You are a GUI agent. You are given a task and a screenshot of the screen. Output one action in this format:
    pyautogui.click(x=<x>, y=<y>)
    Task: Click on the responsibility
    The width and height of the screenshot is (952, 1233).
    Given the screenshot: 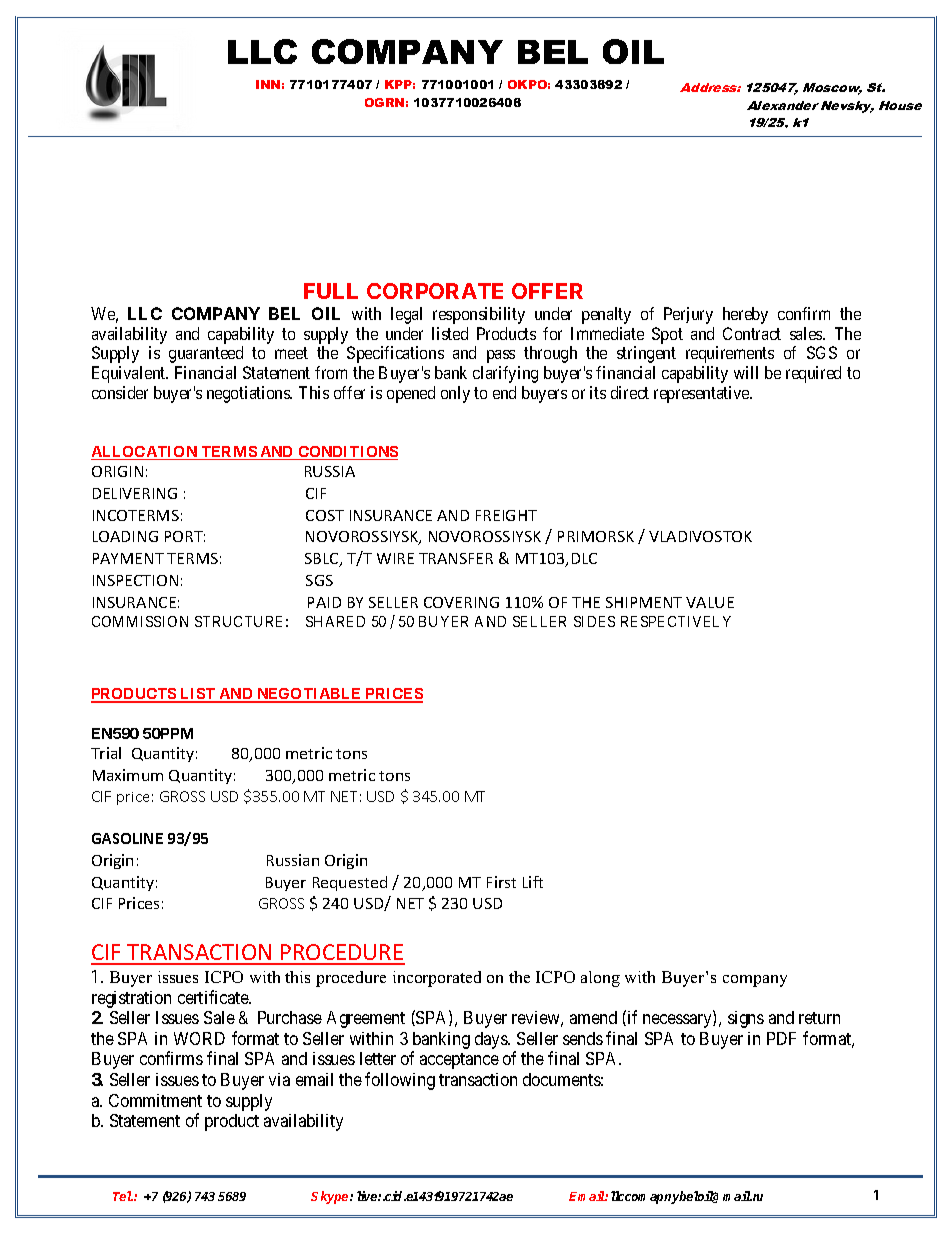 What is the action you would take?
    pyautogui.click(x=479, y=315)
